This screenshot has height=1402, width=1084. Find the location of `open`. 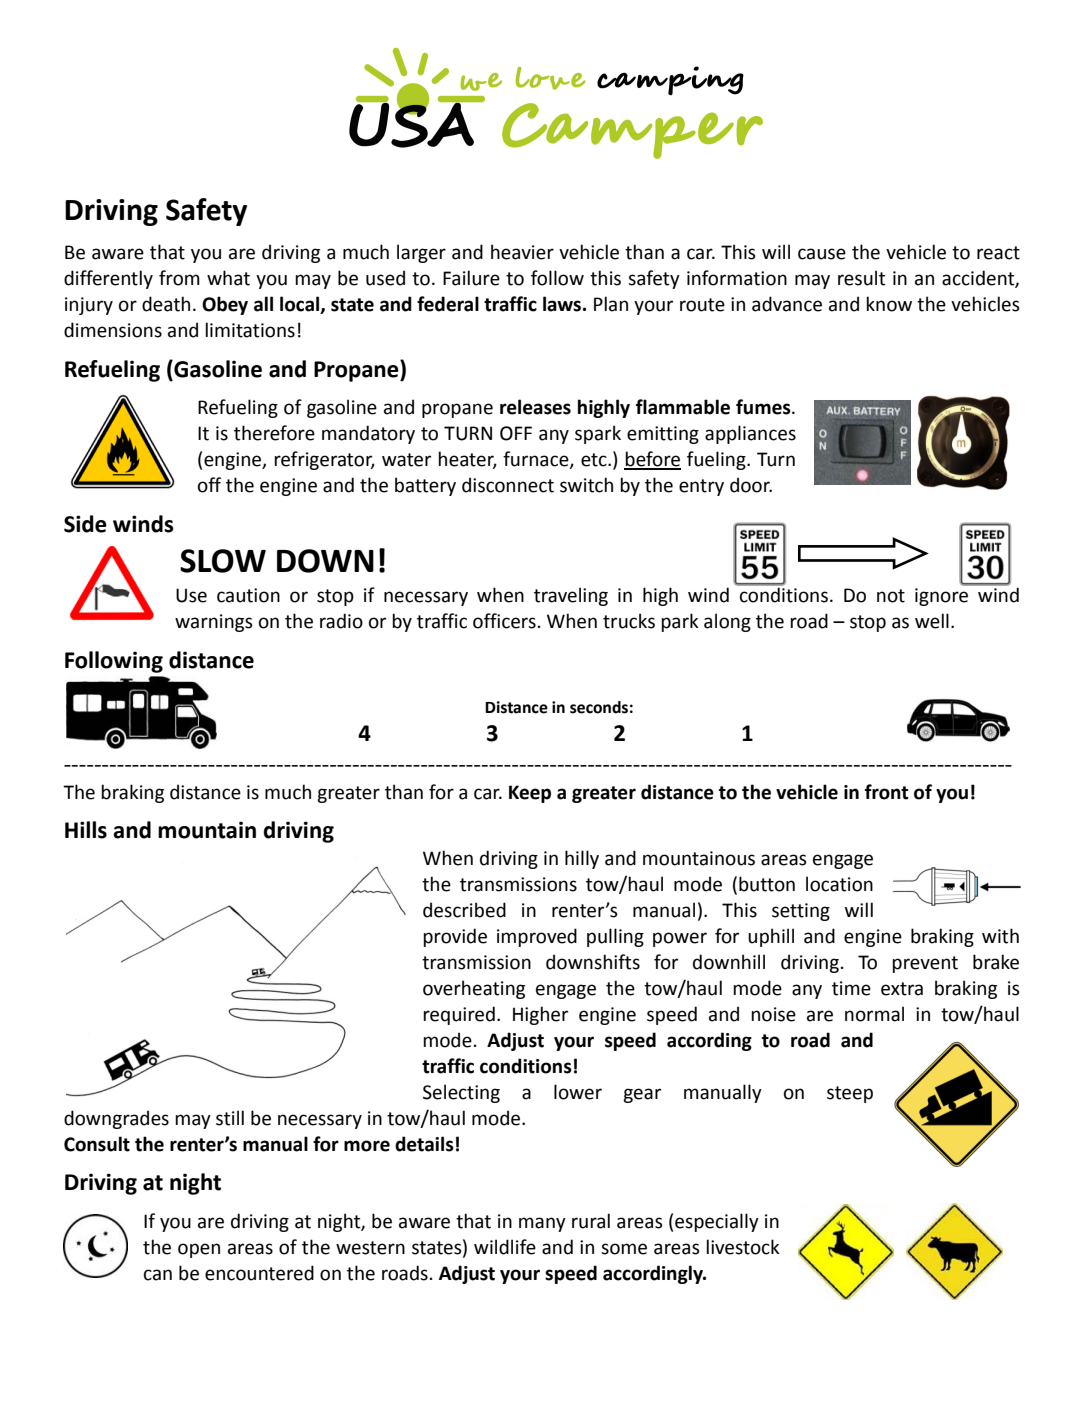

open is located at coordinates (199, 1250).
